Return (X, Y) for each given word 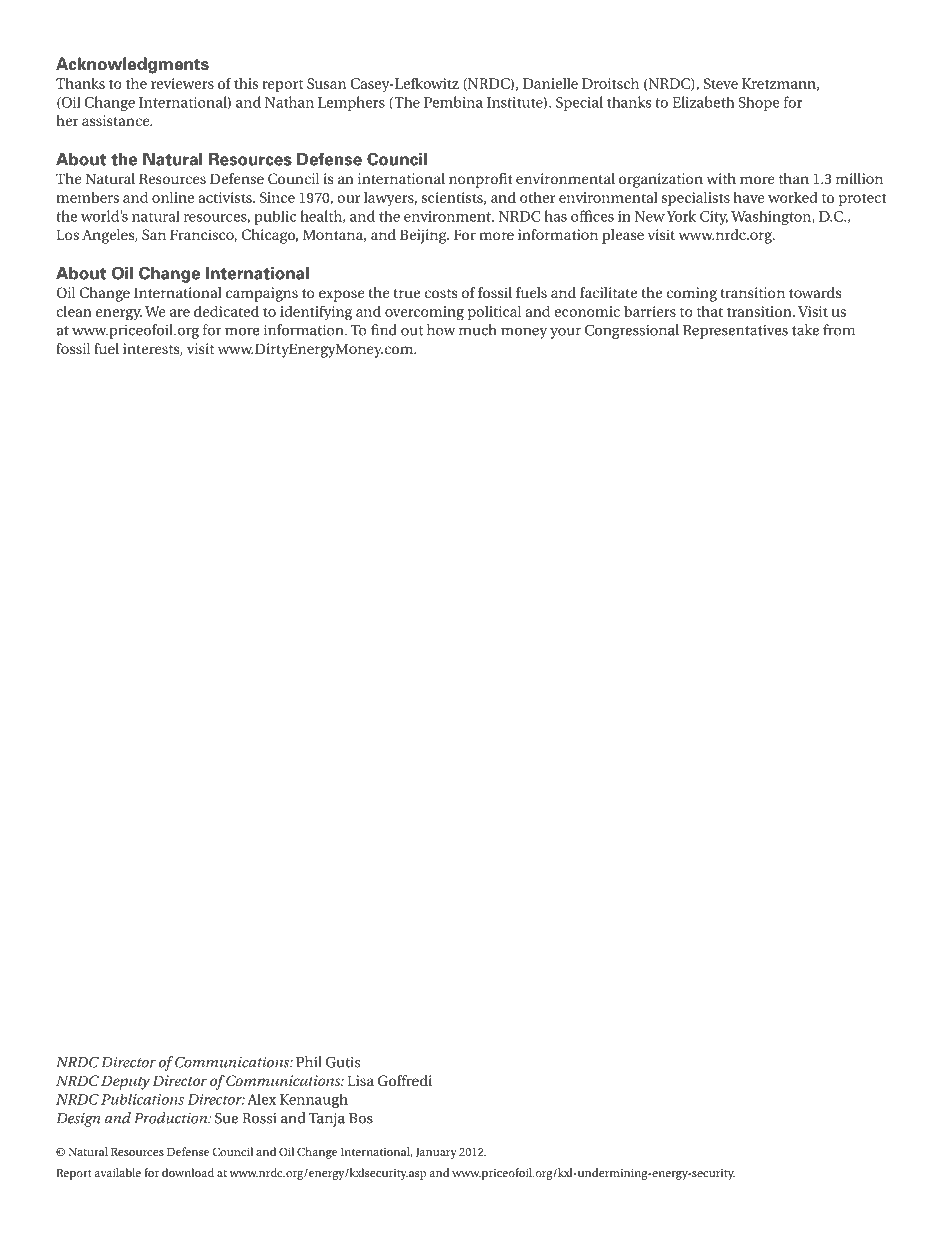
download (188, 1172)
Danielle (550, 83)
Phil (309, 1062)
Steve (720, 83)
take (805, 330)
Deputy (125, 1082)
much (478, 330)
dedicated (226, 311)
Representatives (735, 331)
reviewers (182, 83)
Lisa (360, 1080)
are (180, 313)
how (441, 330)
